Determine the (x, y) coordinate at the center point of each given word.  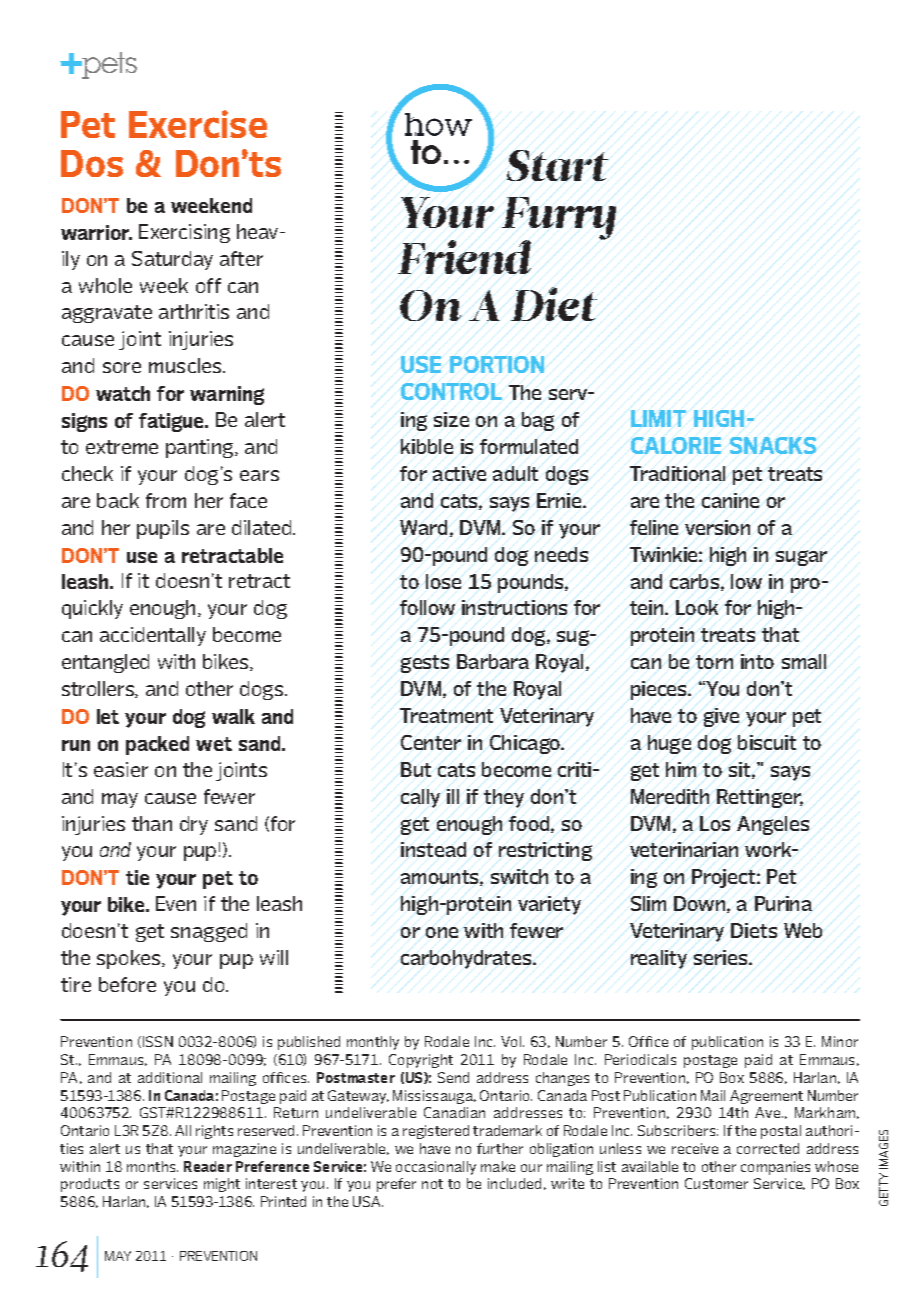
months (152, 1166)
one (442, 932)
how (438, 124)
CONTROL (451, 391)
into (757, 661)
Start (557, 165)
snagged (209, 932)
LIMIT (658, 418)
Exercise (198, 124)
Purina (783, 903)
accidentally (153, 636)
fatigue (173, 422)
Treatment (446, 715)
